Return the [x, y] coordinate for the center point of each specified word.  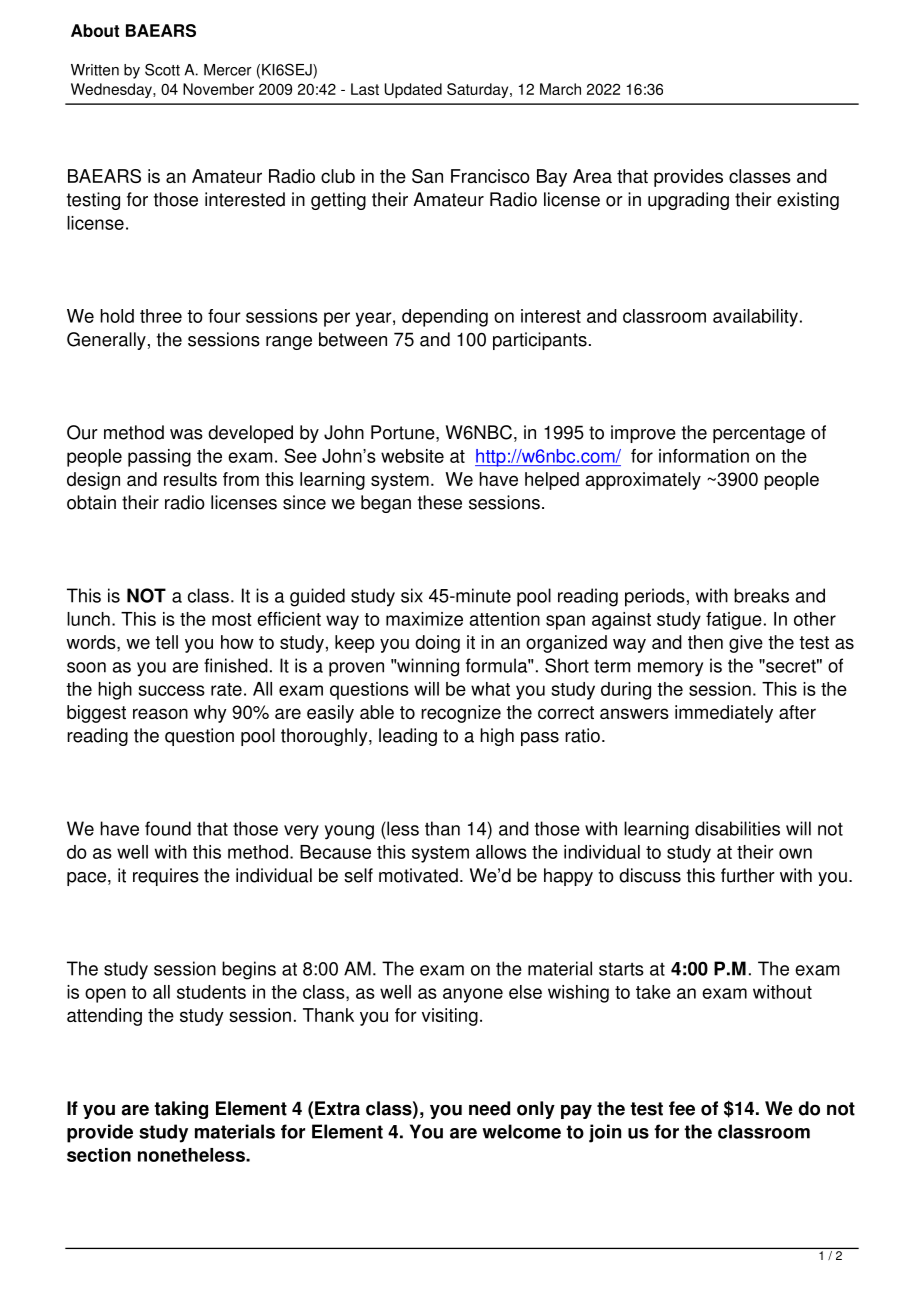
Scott [162, 69]
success [171, 690]
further [748, 875]
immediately [724, 714]
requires [166, 877]
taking [181, 1110]
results [190, 479]
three [161, 316]
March [560, 89]
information [704, 456]
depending [445, 318]
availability [755, 318]
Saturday [479, 90]
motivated [418, 875]
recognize [461, 714]
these [440, 502]
